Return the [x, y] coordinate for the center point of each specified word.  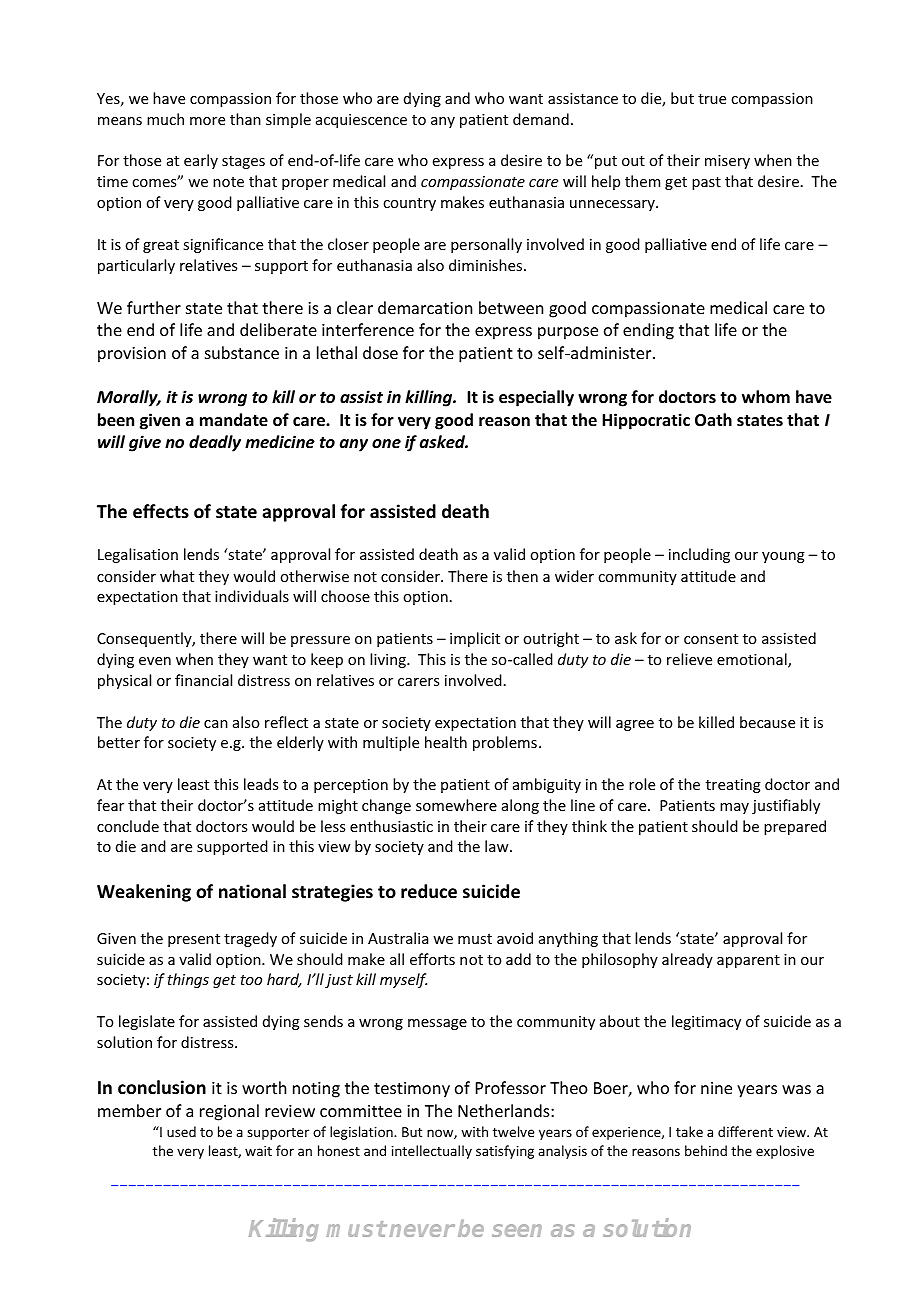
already [687, 960]
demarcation [425, 307]
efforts [432, 959]
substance [242, 352]
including [699, 555]
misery [727, 162]
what [177, 576]
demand [541, 119]
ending [648, 331]
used [181, 1131]
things [188, 980]
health [446, 742]
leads [261, 784]
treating [733, 786]
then [522, 576]
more [207, 121]
